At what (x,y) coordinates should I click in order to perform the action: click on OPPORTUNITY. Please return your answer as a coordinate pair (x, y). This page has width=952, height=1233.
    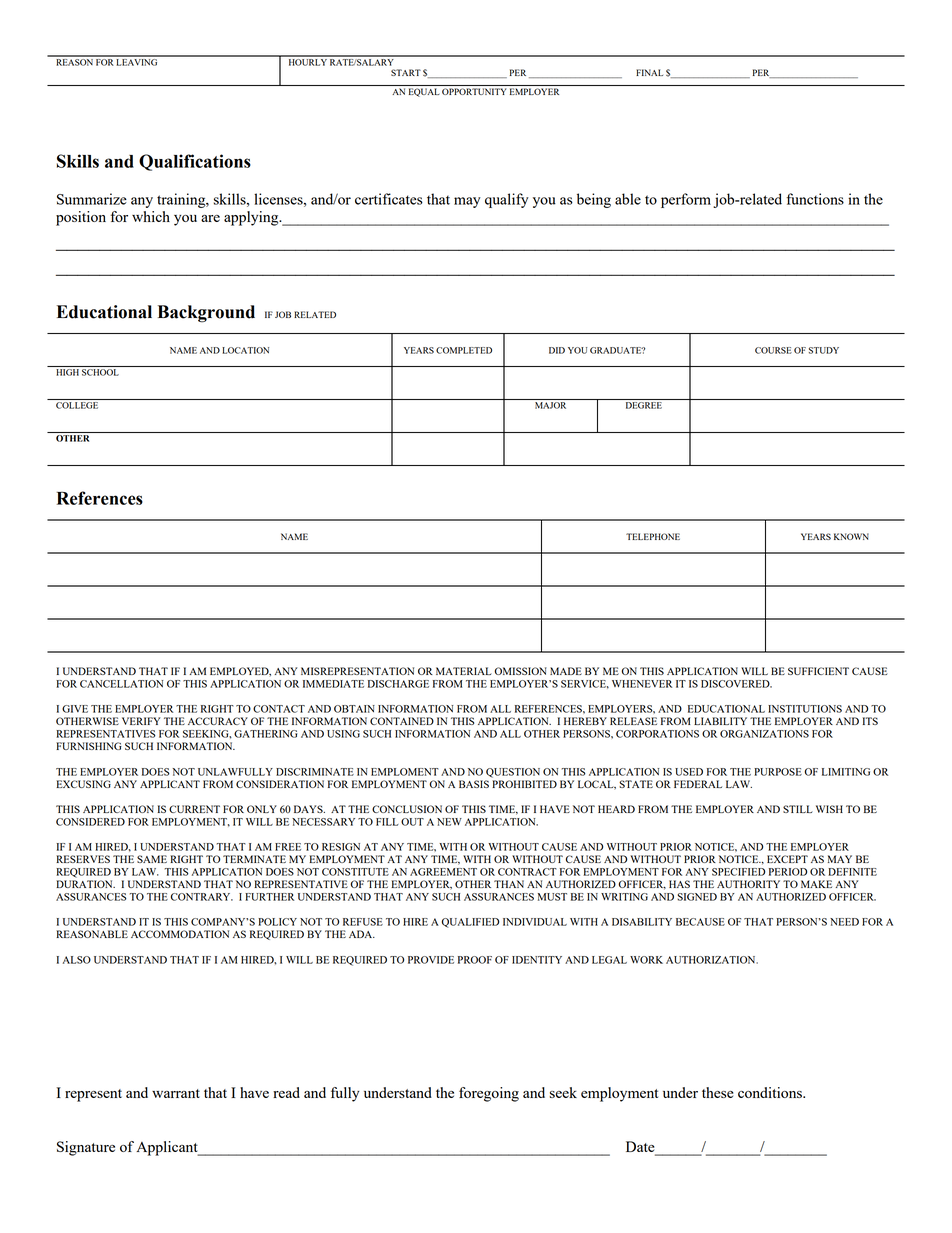
    Looking at the image, I should click on (474, 91).
